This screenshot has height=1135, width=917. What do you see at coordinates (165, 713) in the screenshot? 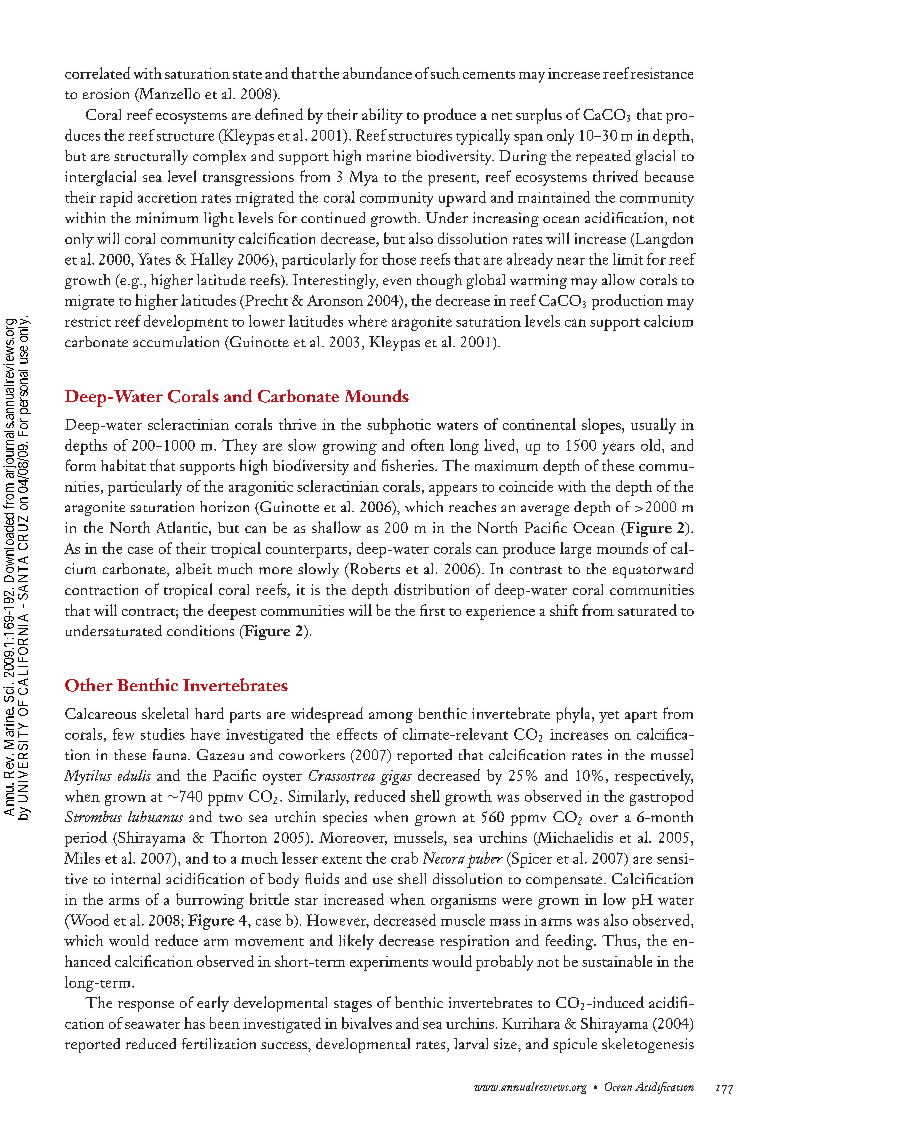
I see `skeletal` at bounding box center [165, 713].
